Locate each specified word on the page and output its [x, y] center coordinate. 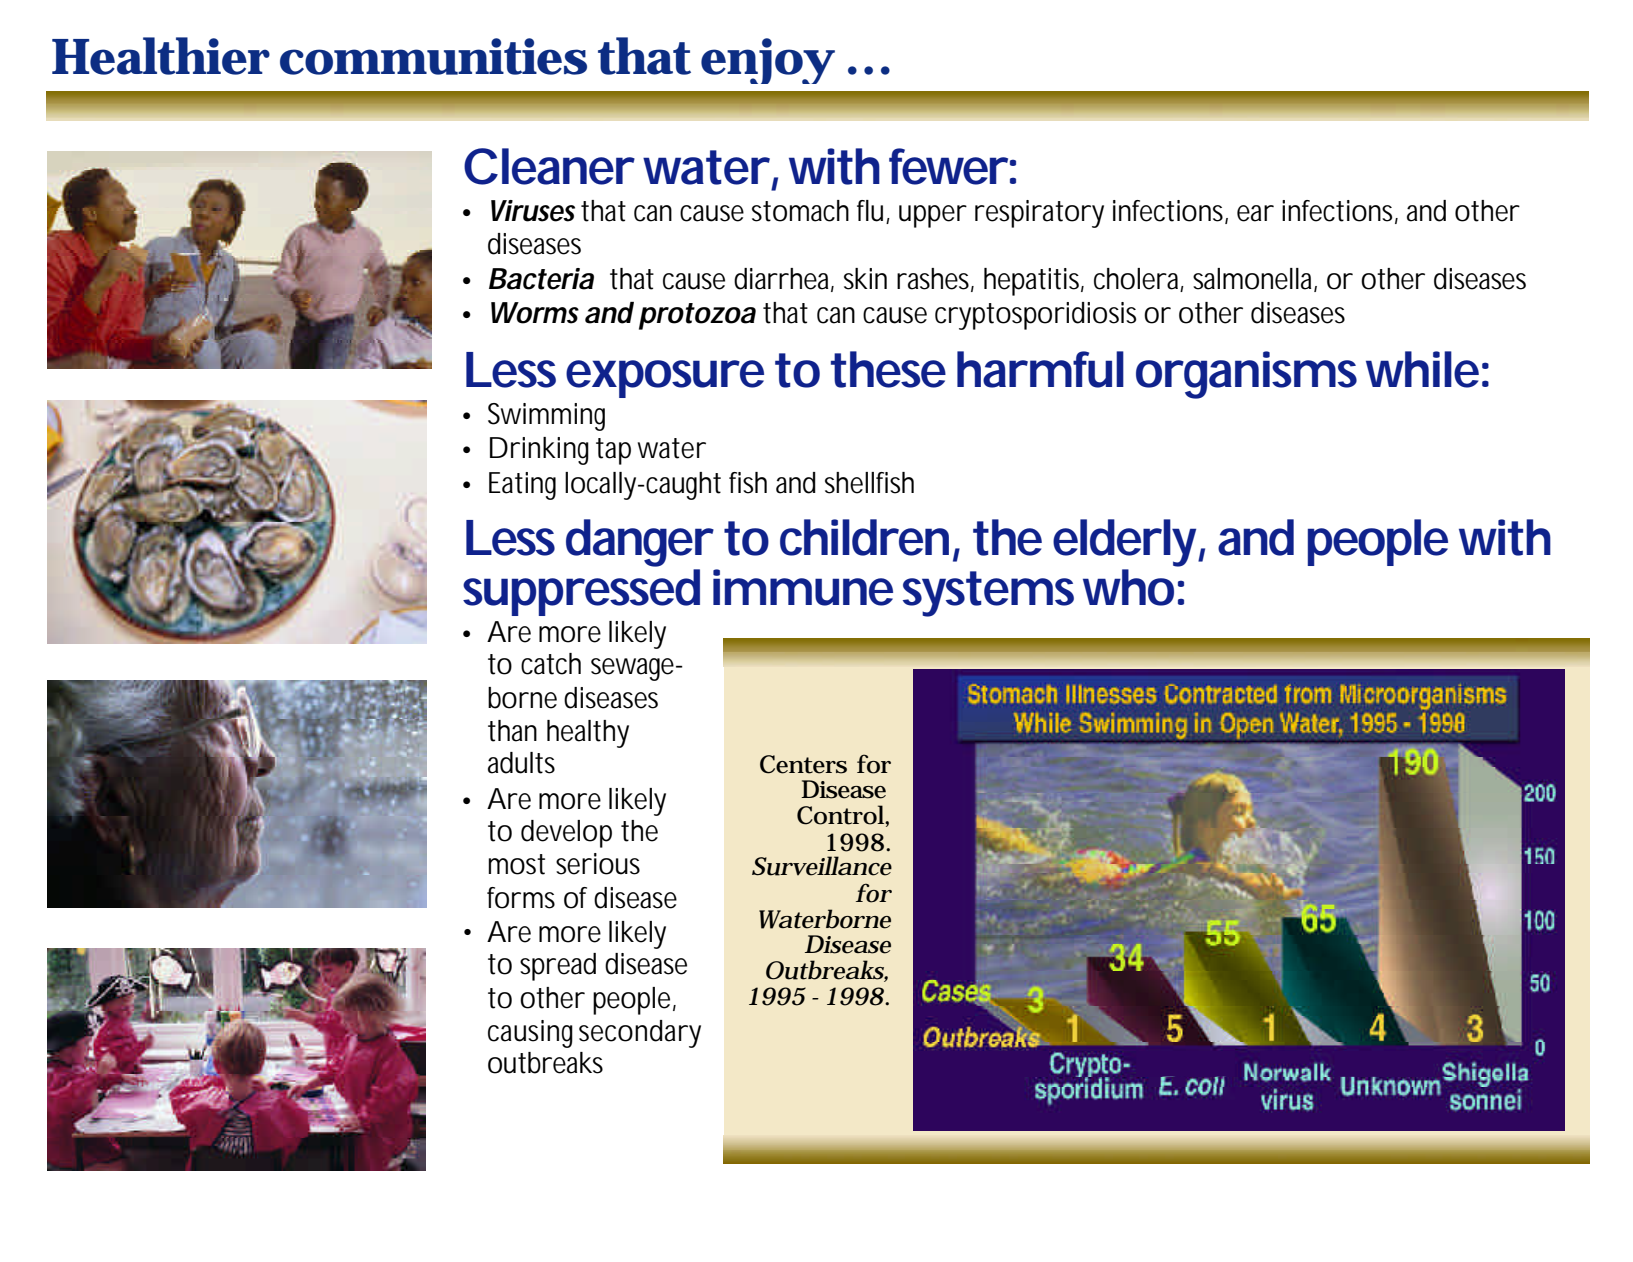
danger [639, 543]
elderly [1124, 543]
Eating [522, 486]
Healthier [161, 56]
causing [530, 1034]
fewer [948, 166]
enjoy [767, 61]
